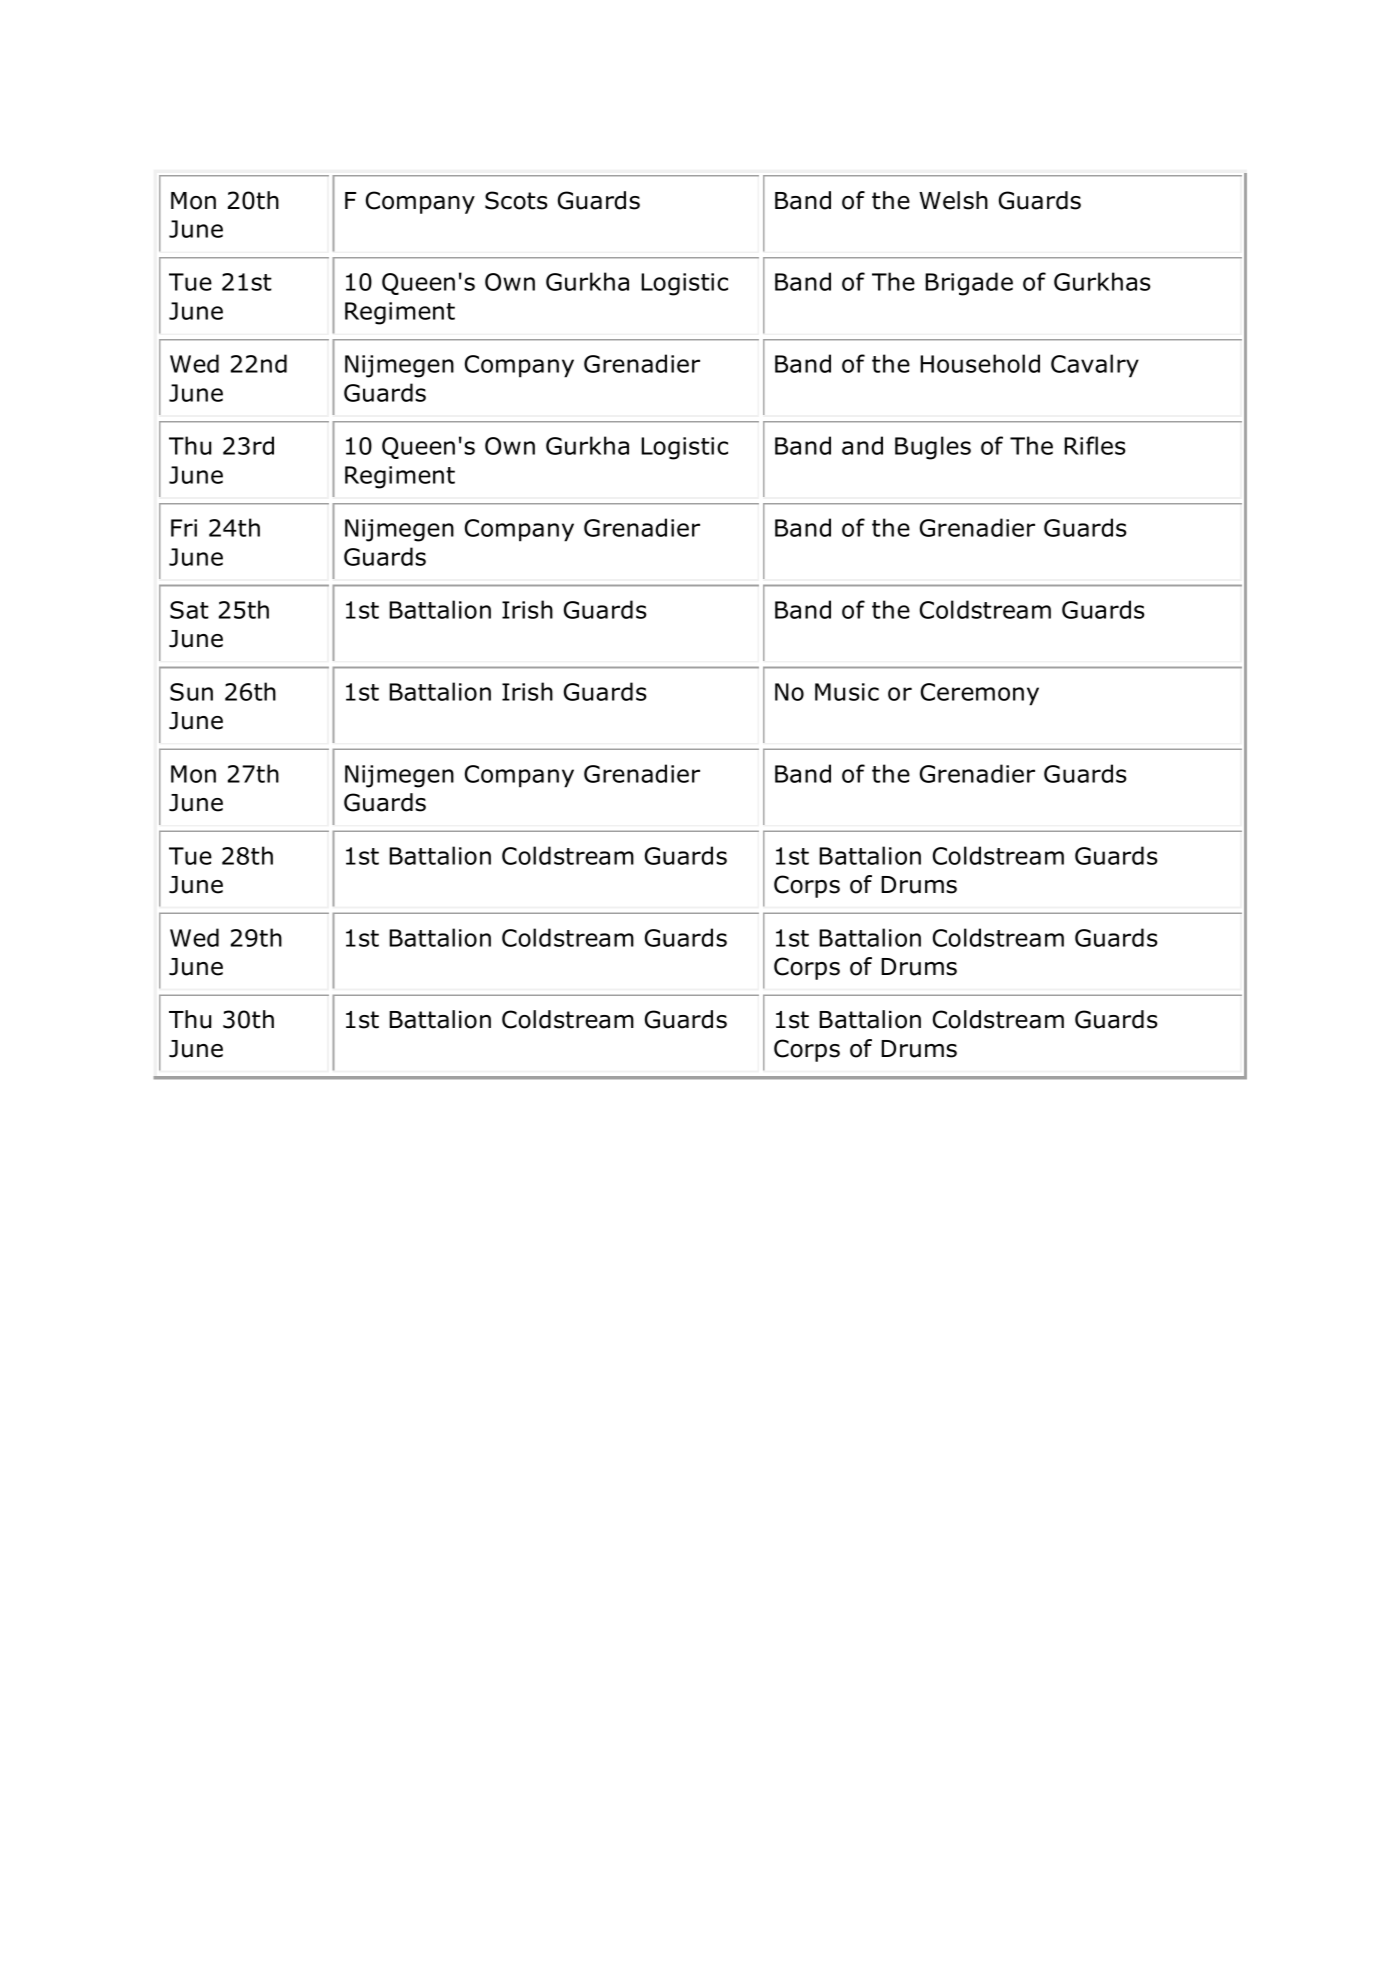  I want to click on Household, so click(980, 363).
